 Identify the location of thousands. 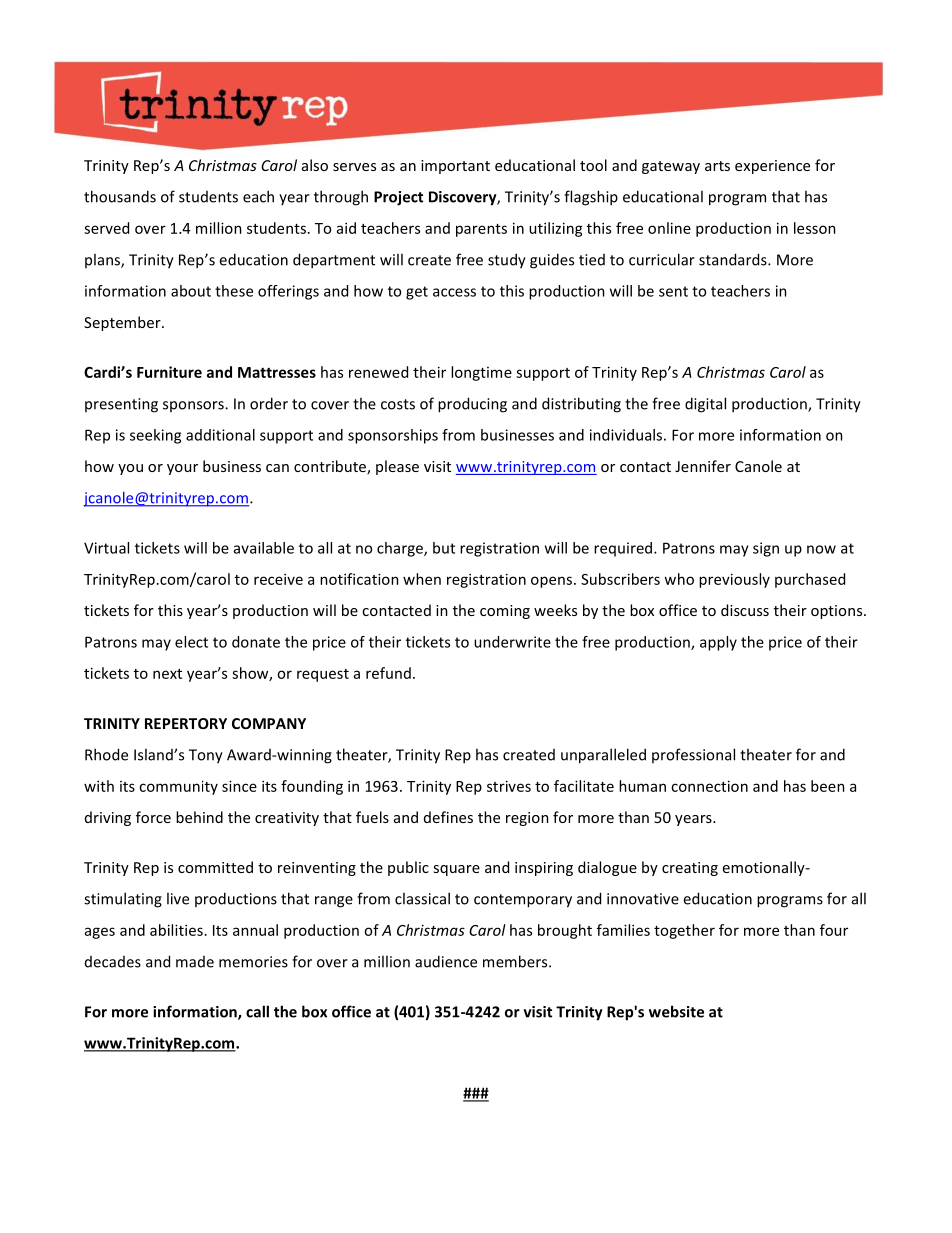
(120, 196).
